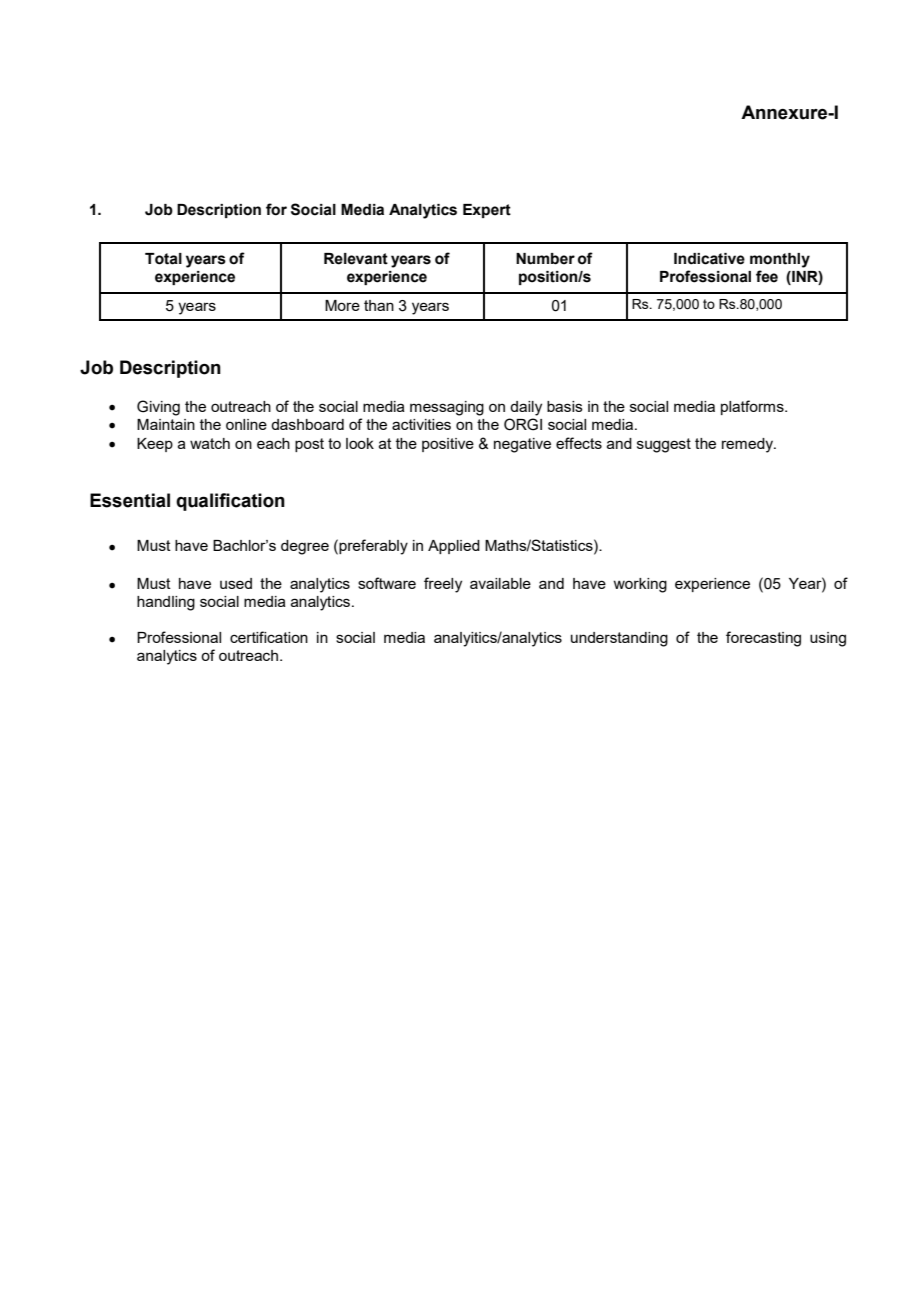  What do you see at coordinates (158, 408) in the screenshot?
I see `Giving` at bounding box center [158, 408].
